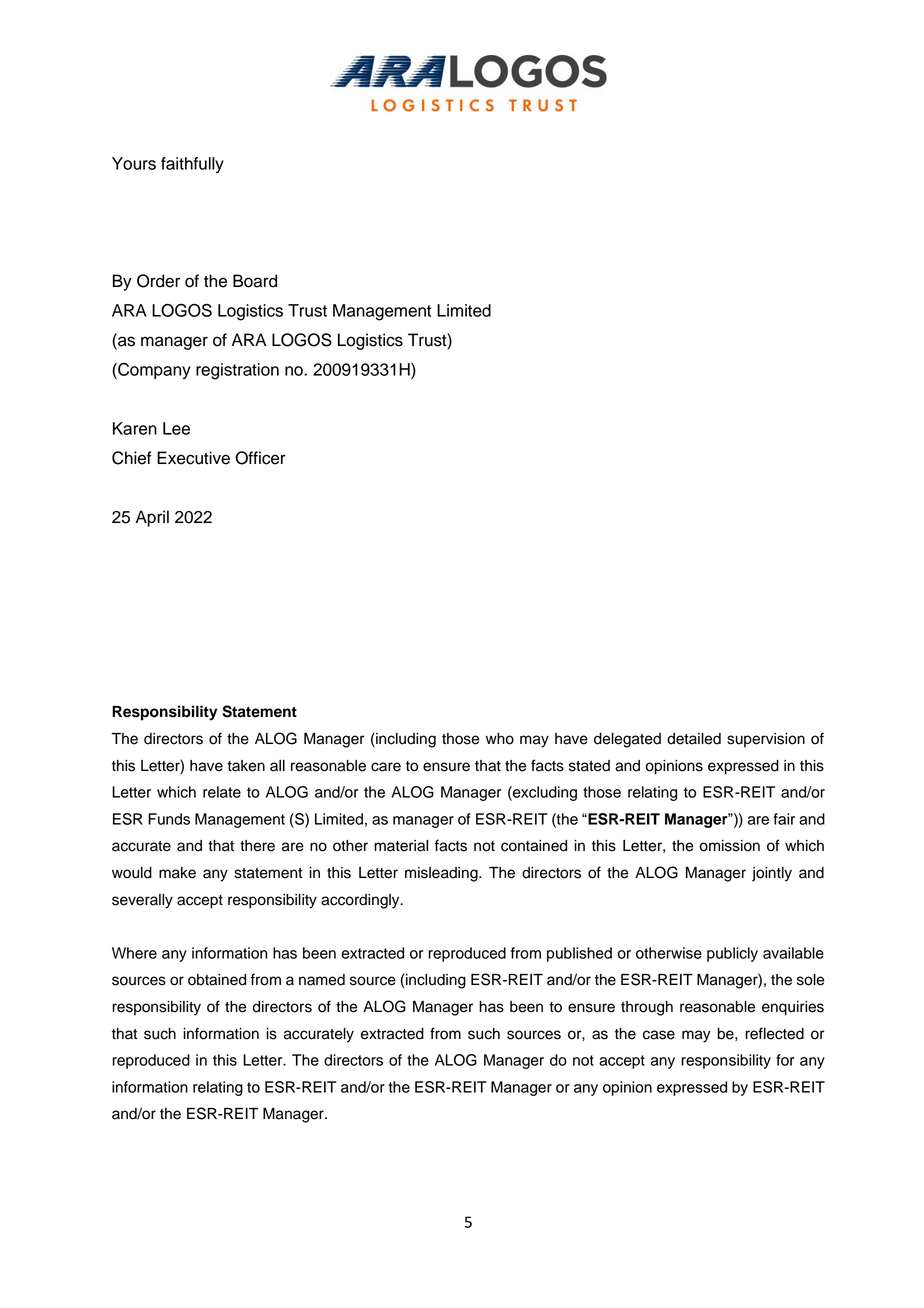 The image size is (924, 1308). I want to click on faithfully, so click(192, 165).
